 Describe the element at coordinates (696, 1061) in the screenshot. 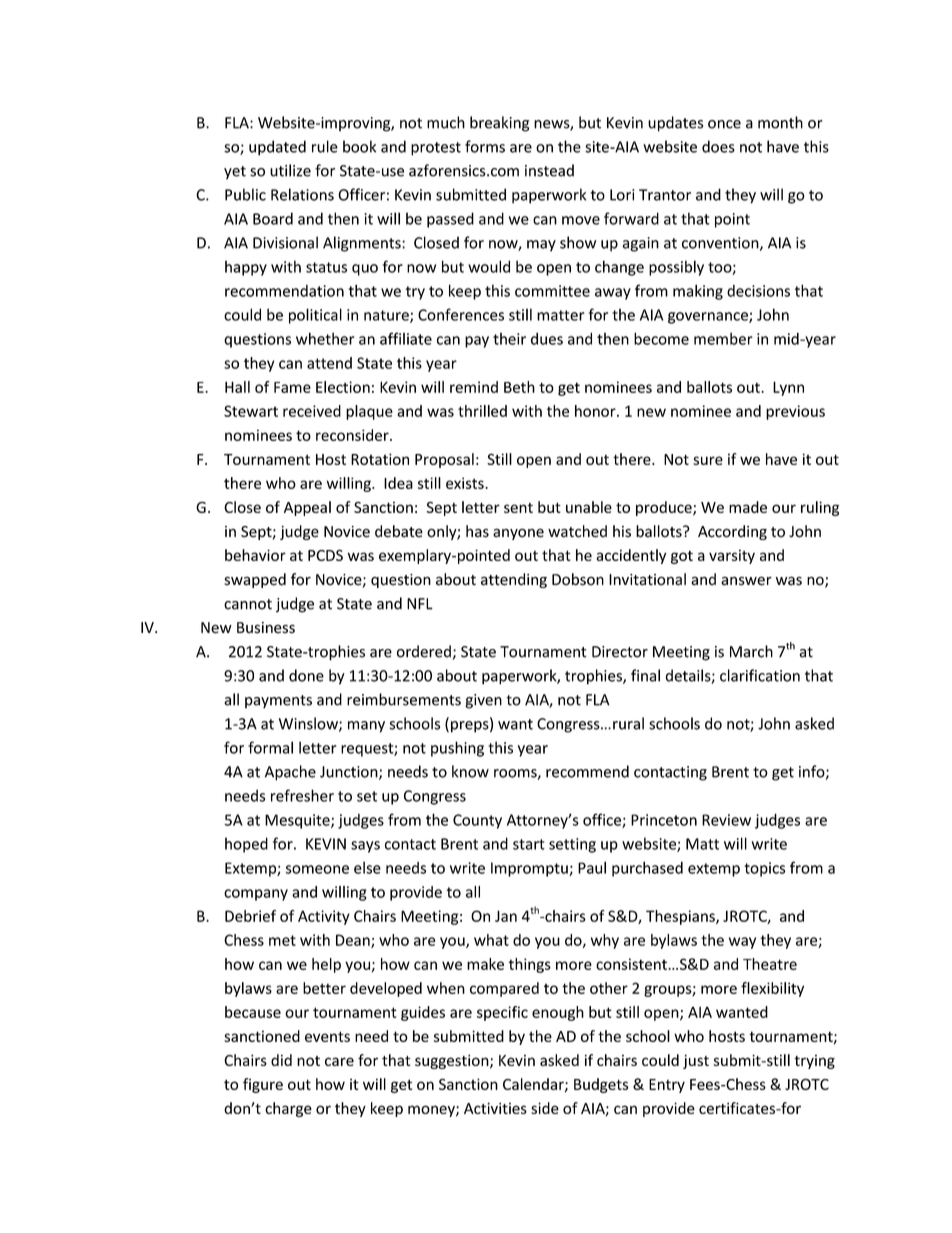

I see `just` at that location.
